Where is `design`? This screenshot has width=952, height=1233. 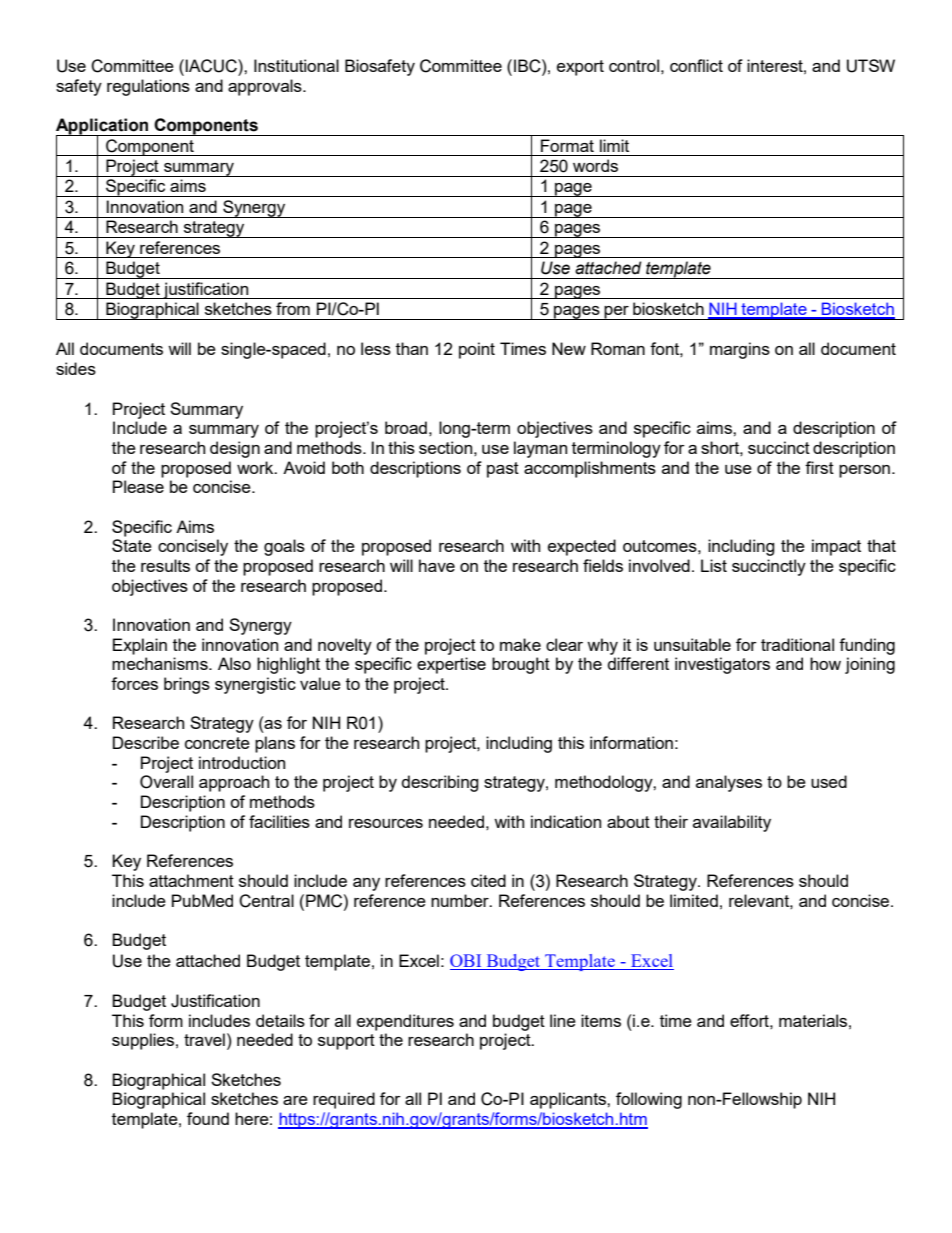 design is located at coordinates (235, 449).
